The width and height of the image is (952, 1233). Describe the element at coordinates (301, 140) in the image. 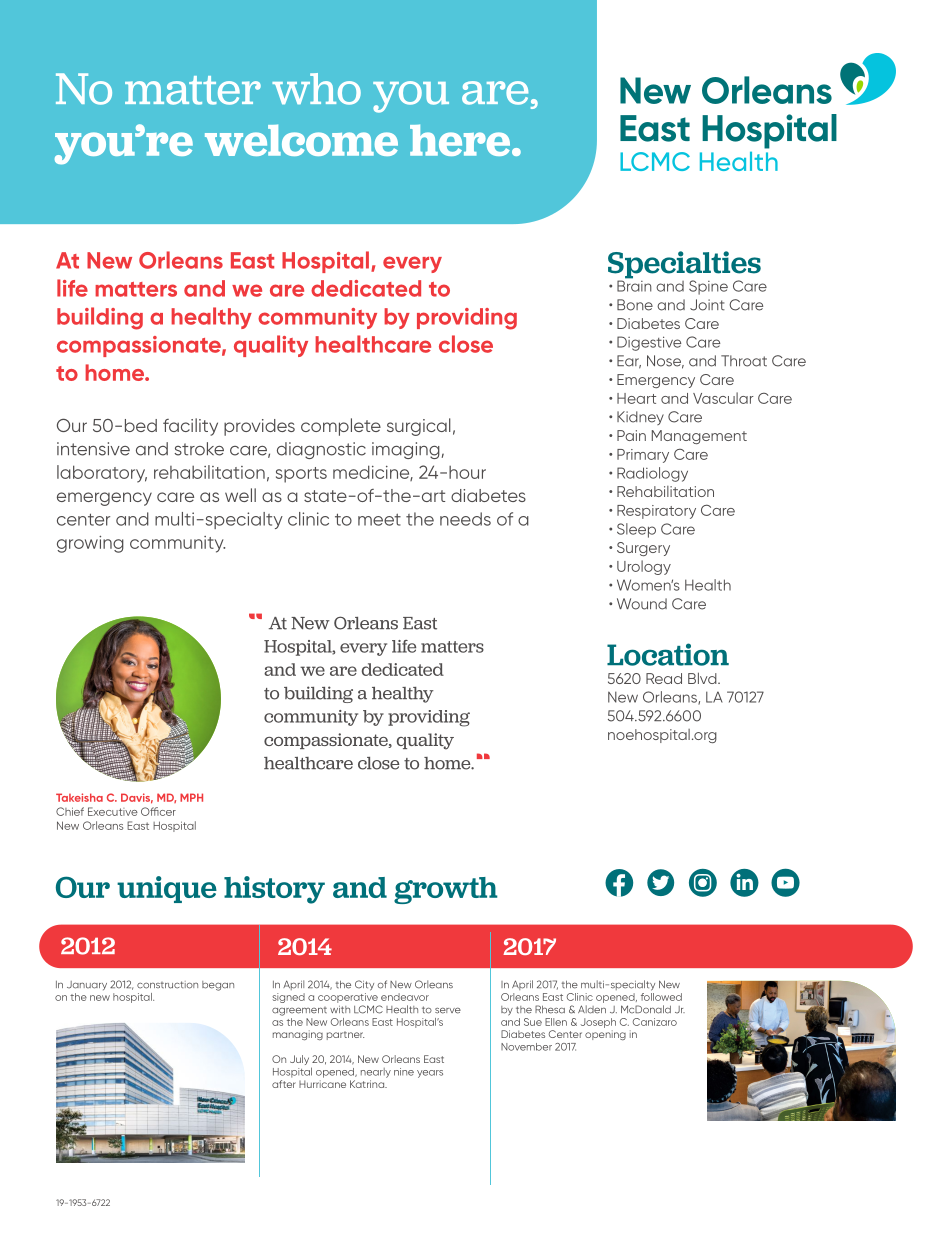

I see `welcome` at that location.
